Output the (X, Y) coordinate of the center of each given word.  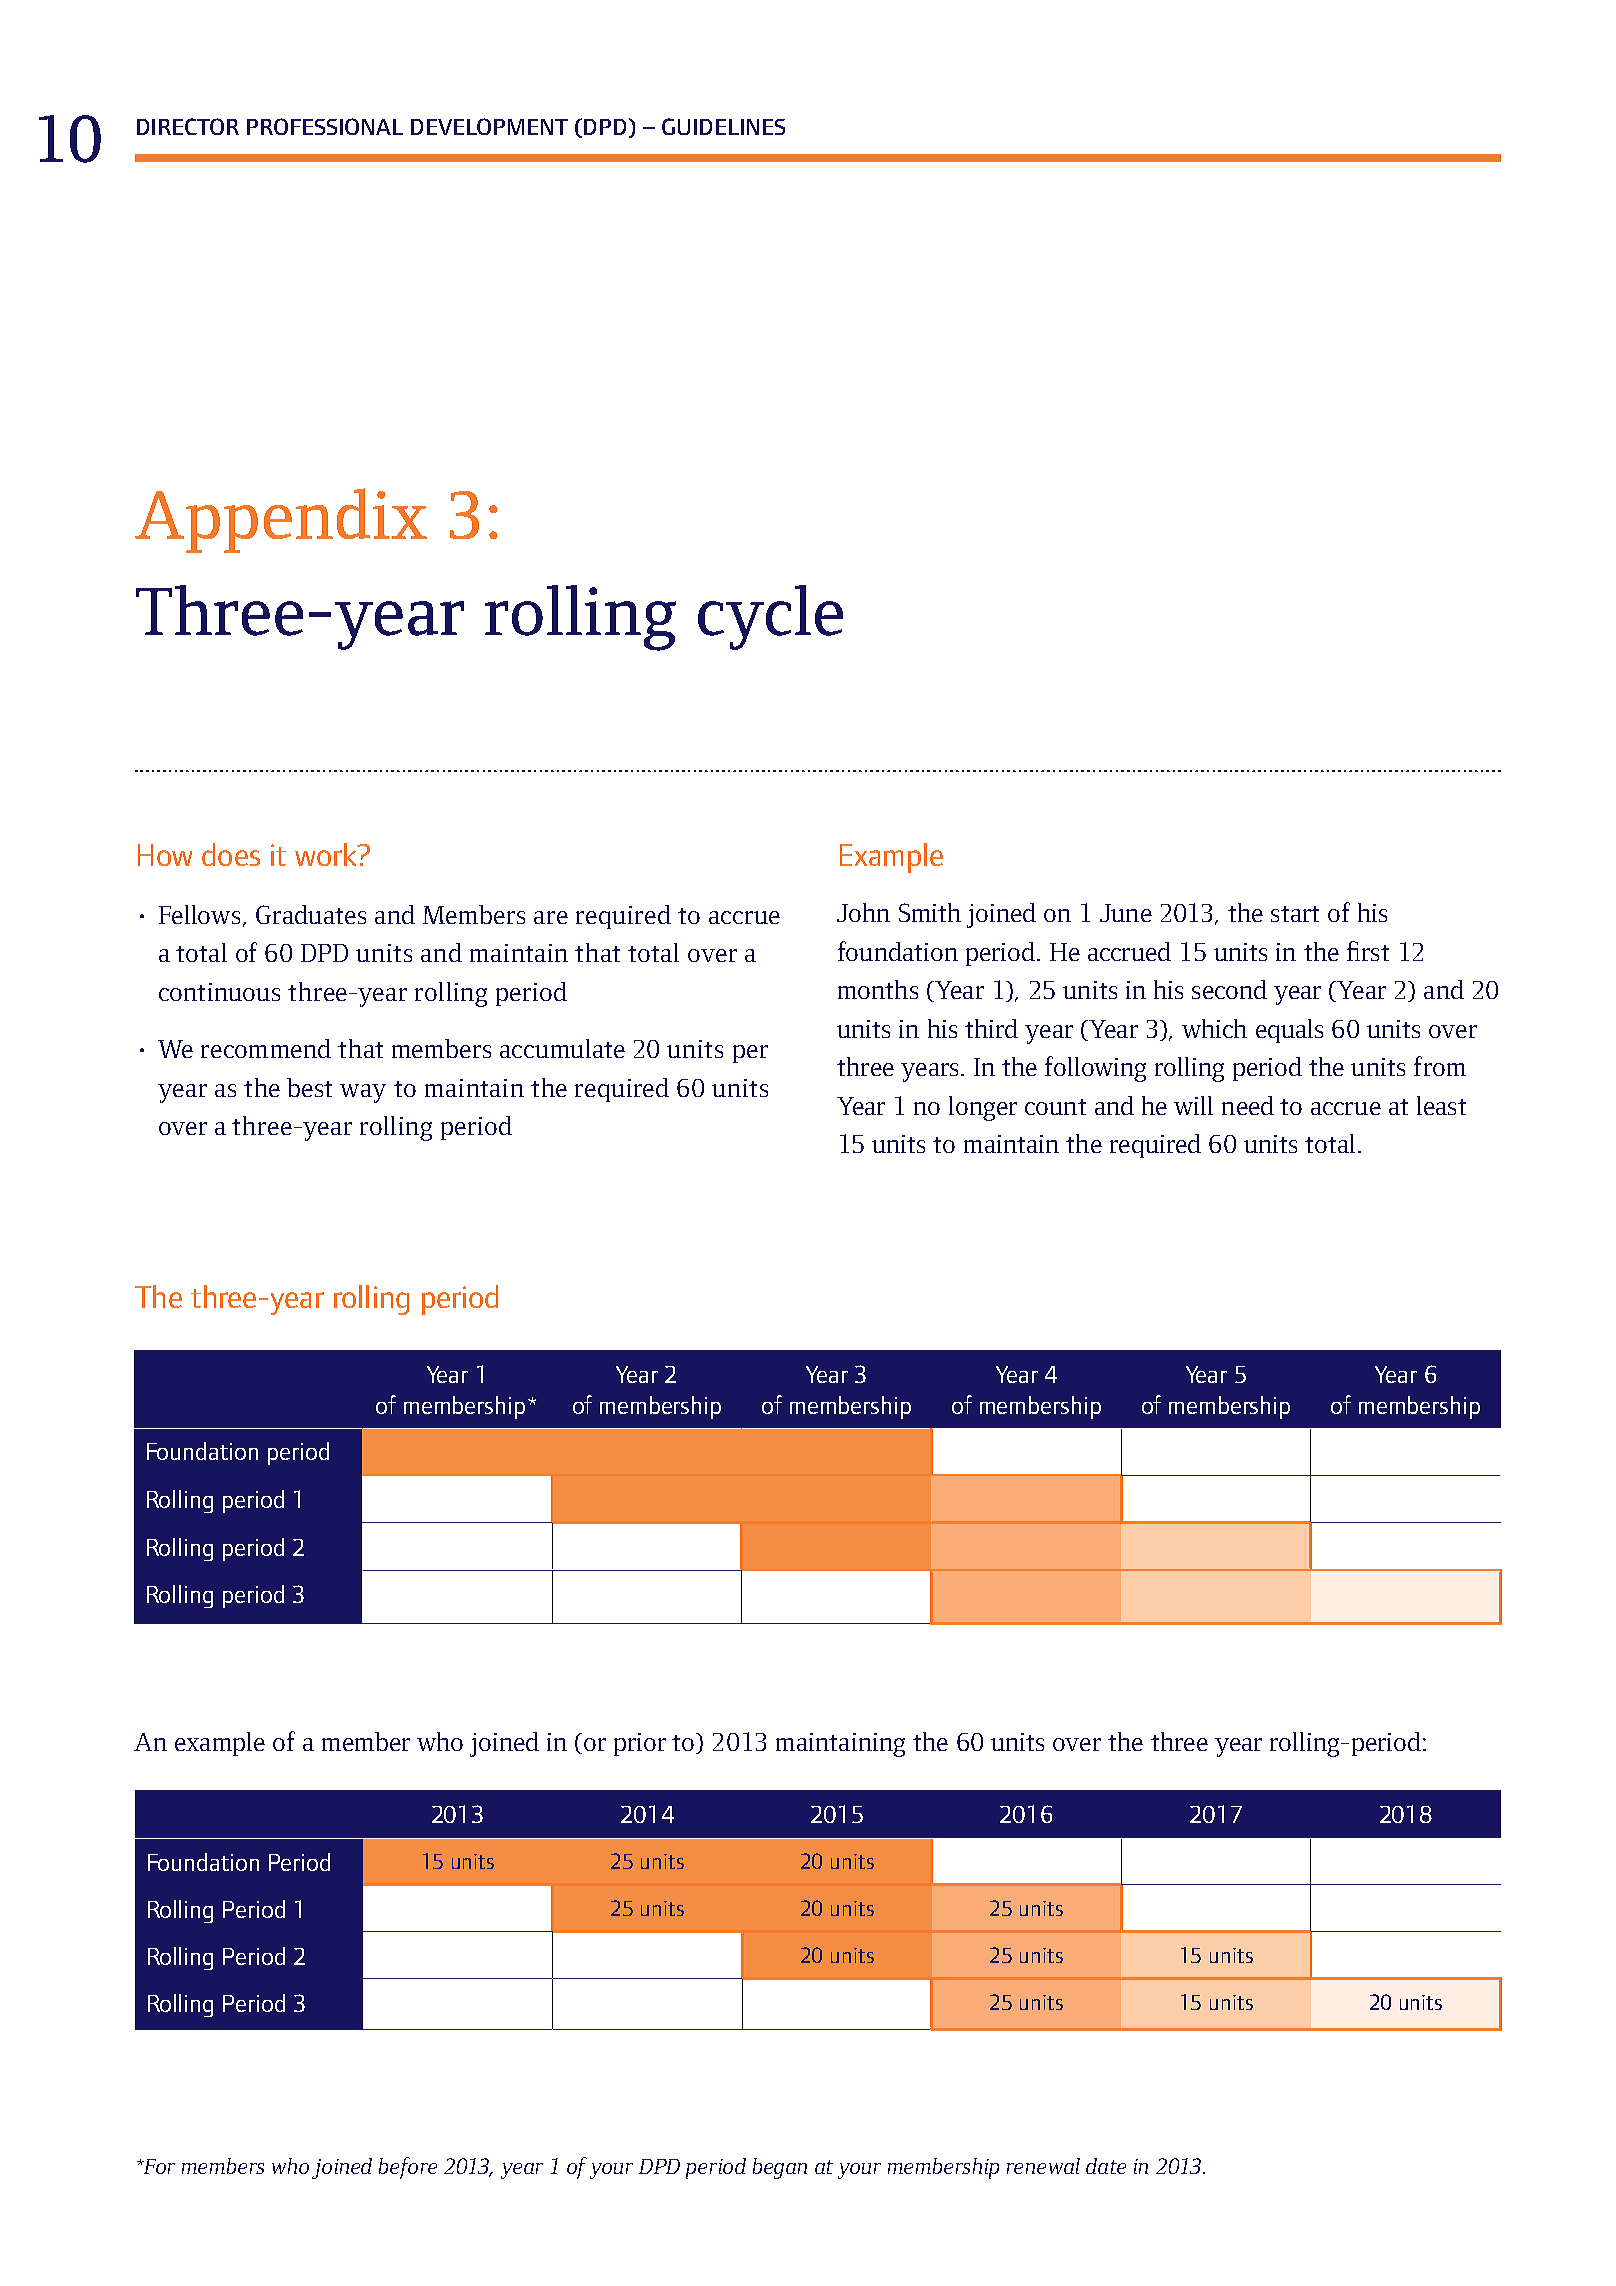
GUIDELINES (723, 126)
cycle (770, 617)
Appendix (281, 520)
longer (983, 1108)
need (1248, 1105)
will (1193, 1105)
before (408, 2168)
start (1295, 914)
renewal (1043, 2166)
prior (640, 1744)
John (863, 912)
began (780, 2168)
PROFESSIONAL (325, 126)
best (309, 1087)
